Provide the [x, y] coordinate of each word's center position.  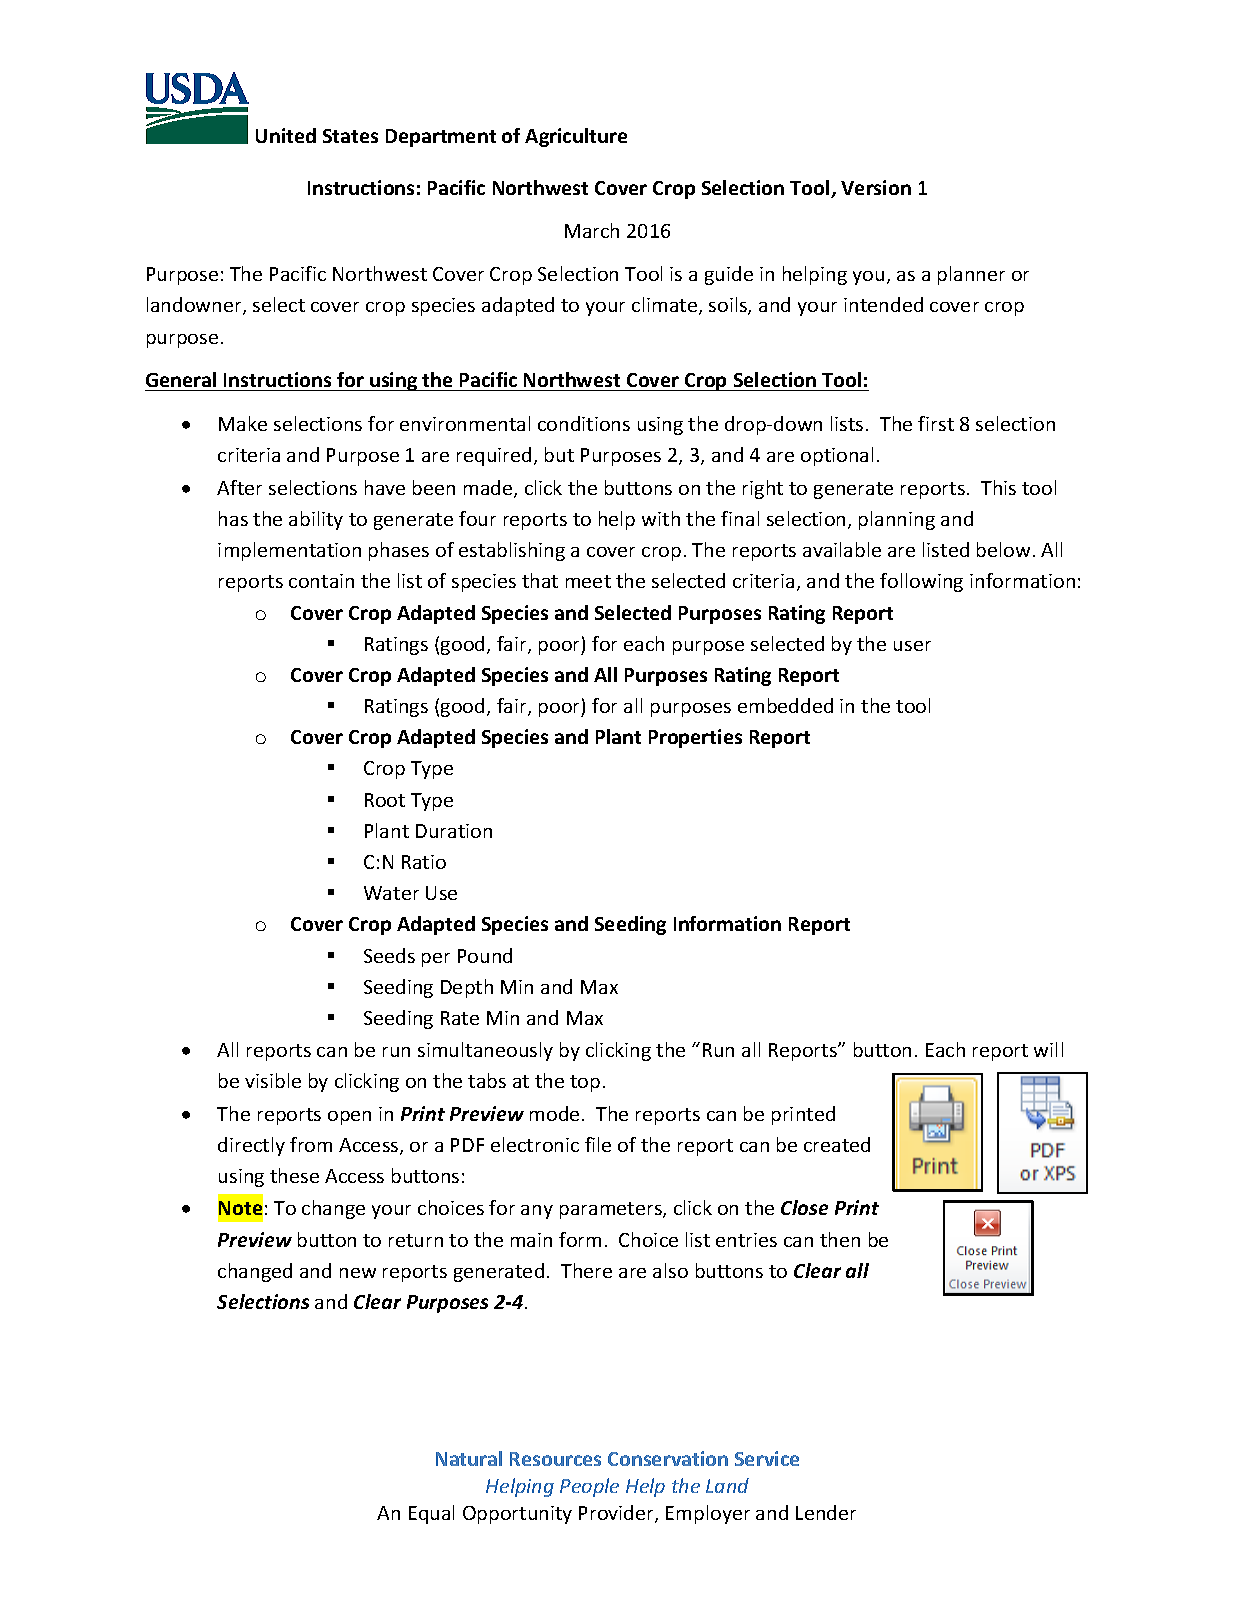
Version [876, 187]
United [286, 135]
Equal [431, 1514]
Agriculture [576, 137]
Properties [695, 738]
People [589, 1487]
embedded [785, 705]
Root [385, 800]
